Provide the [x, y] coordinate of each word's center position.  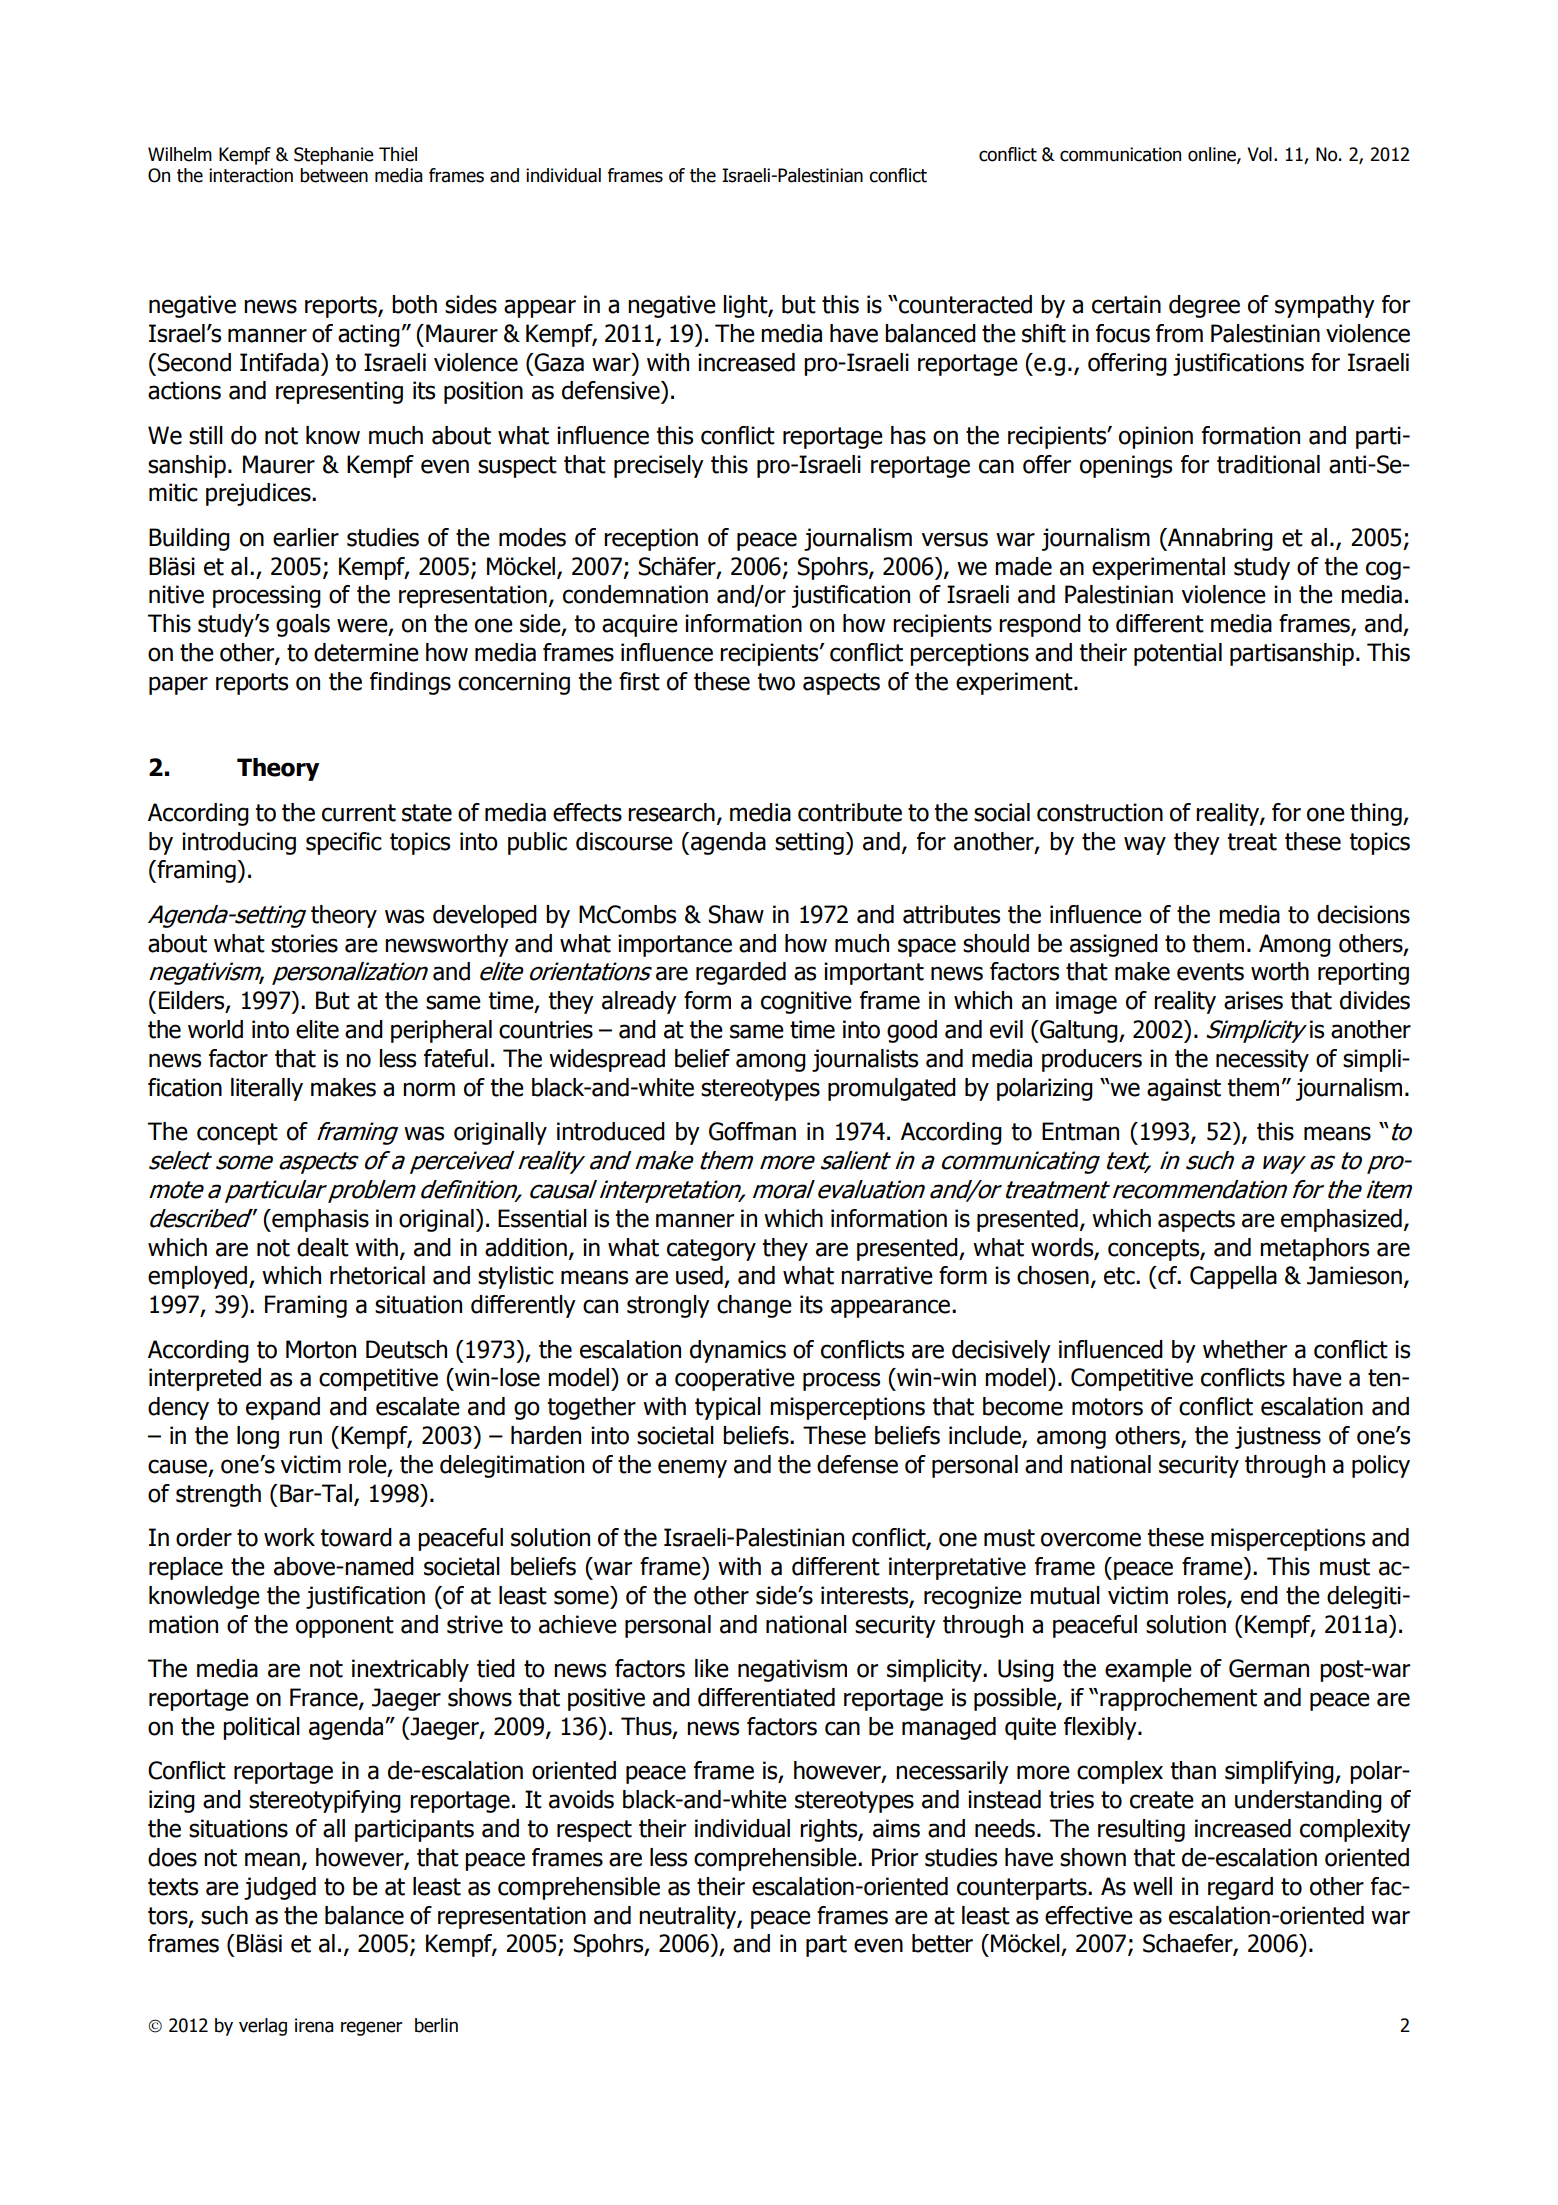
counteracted [964, 304]
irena [314, 2025]
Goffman [752, 1131]
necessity [1262, 1060]
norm [429, 1089]
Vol [1259, 154]
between [334, 175]
